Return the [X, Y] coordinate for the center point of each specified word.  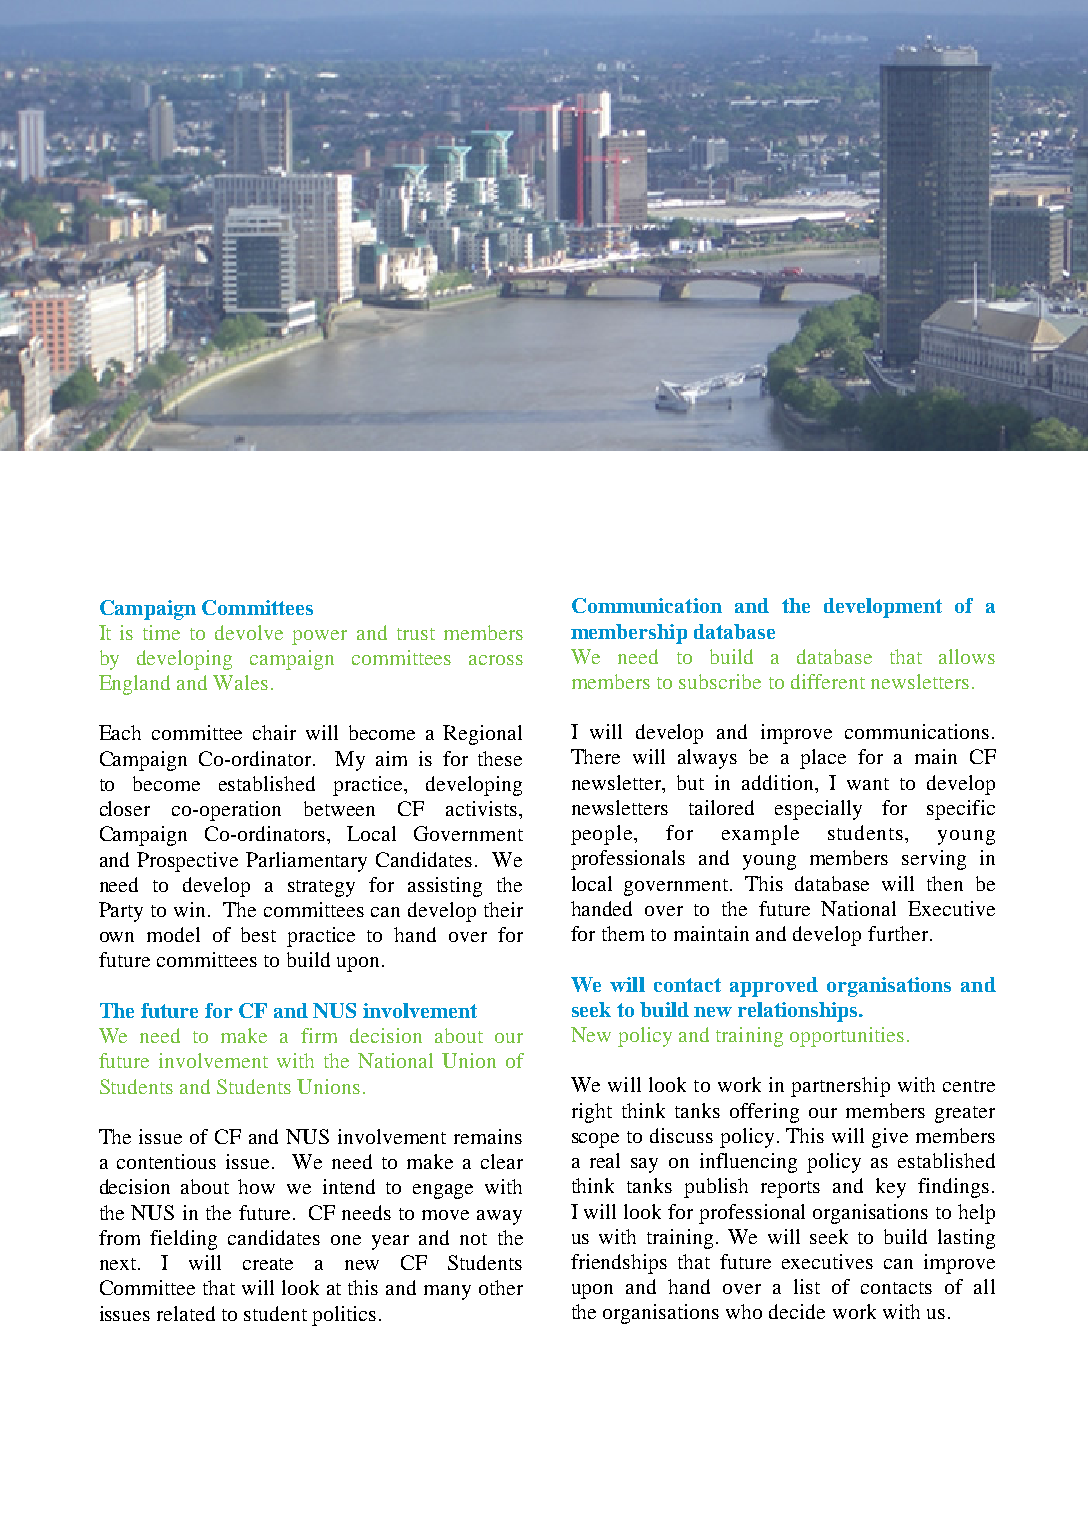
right [592, 1113]
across [496, 660]
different [828, 681]
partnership [840, 1087]
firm [319, 1035]
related [186, 1313]
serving [934, 860]
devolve [249, 632]
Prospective [187, 862]
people [603, 835]
